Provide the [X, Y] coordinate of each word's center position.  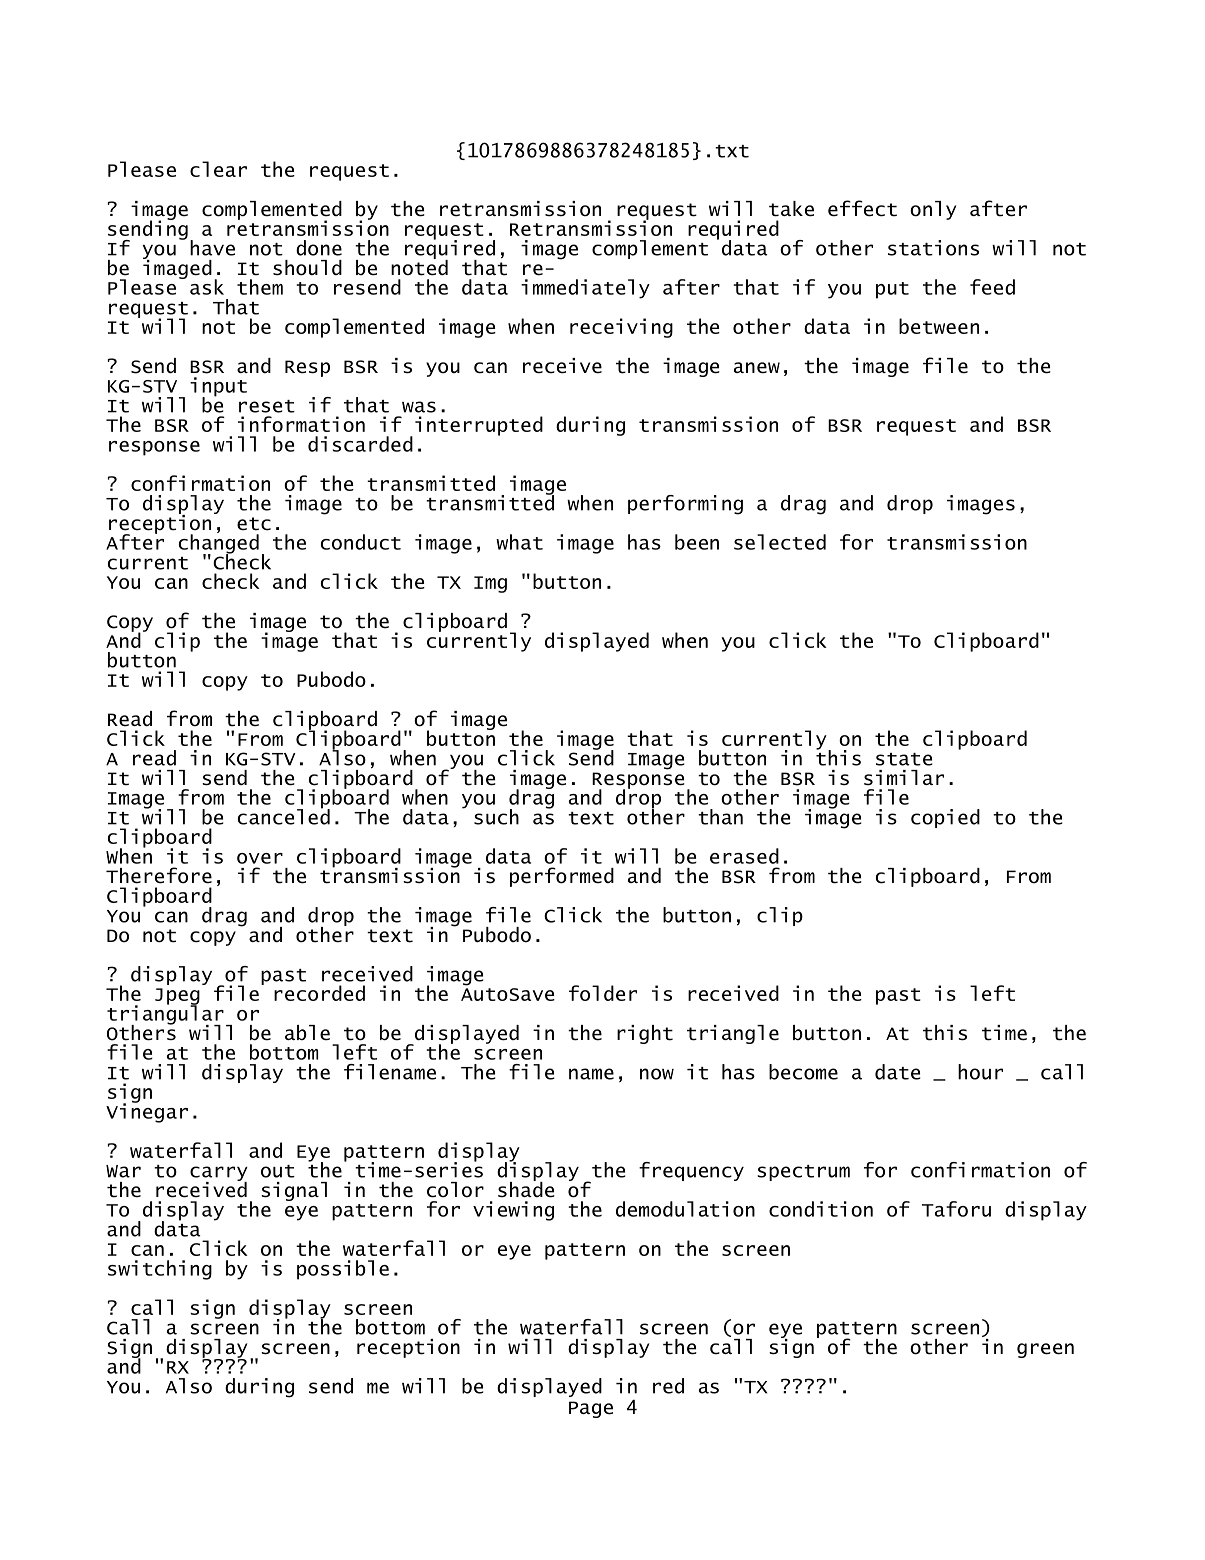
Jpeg [177, 997]
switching [160, 1270]
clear [218, 169]
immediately [585, 289]
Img [490, 584]
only [933, 210]
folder [603, 993]
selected [780, 542]
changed [219, 544]
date [898, 1072]
